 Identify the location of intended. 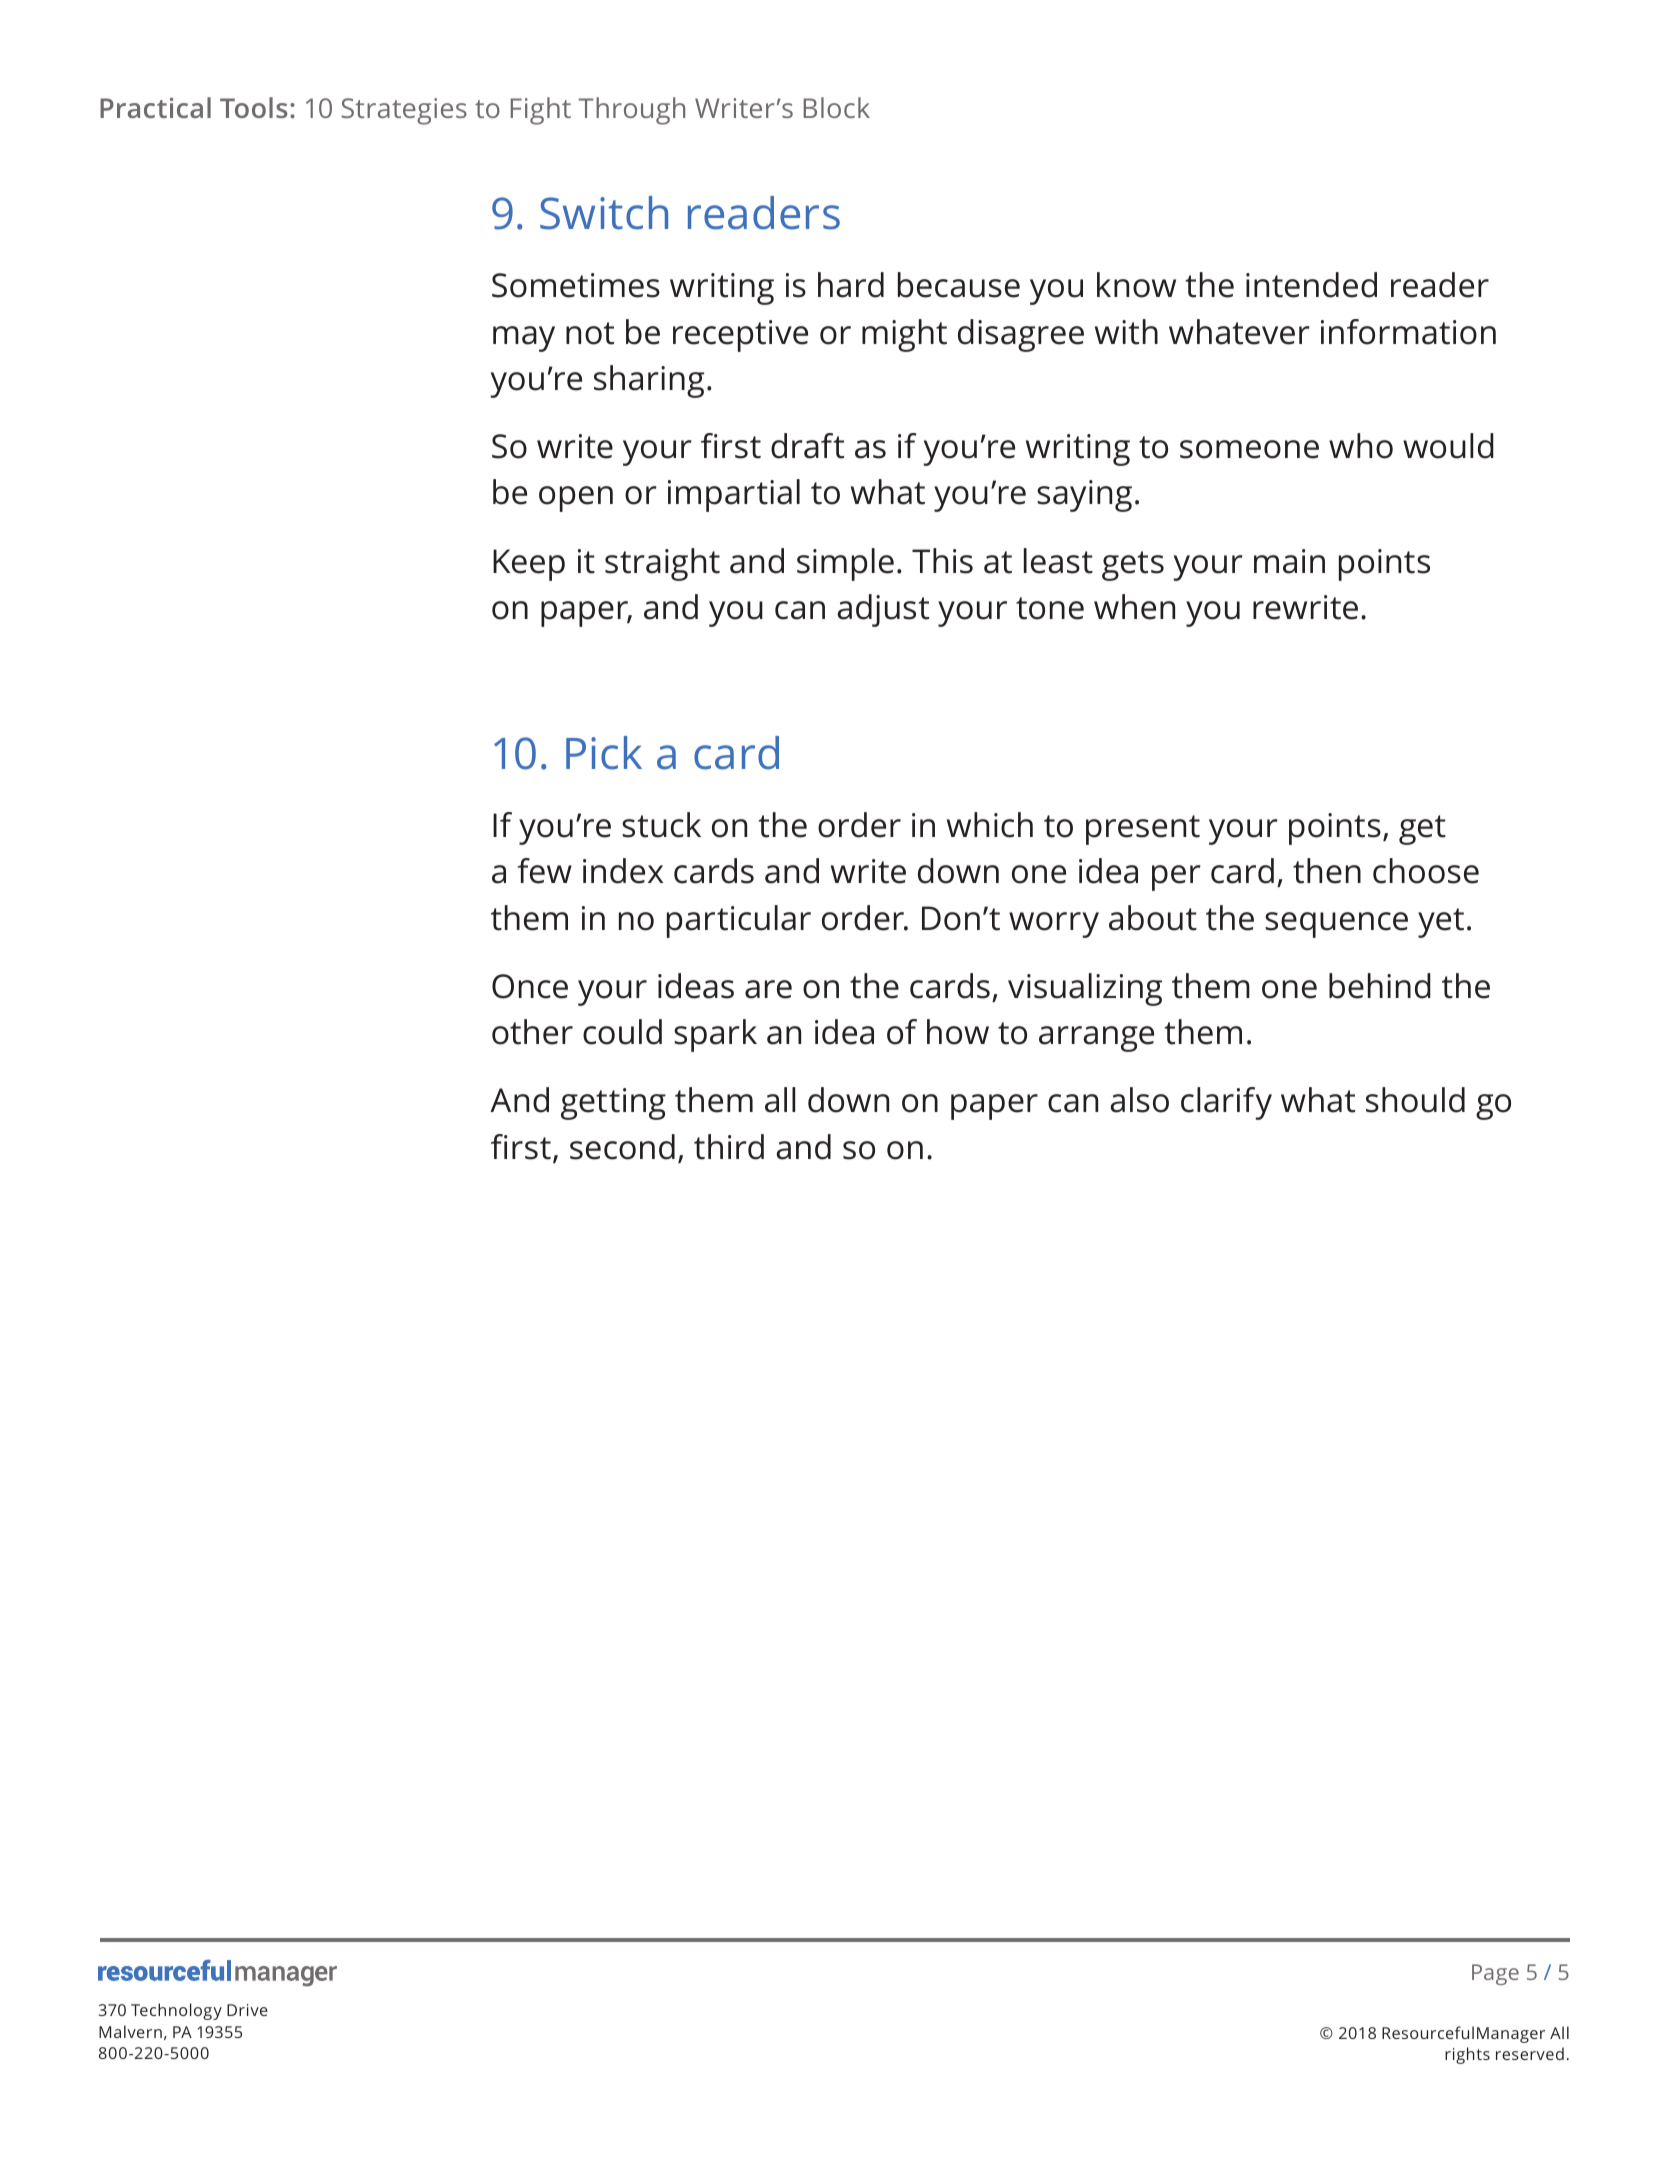
(1311, 285).
